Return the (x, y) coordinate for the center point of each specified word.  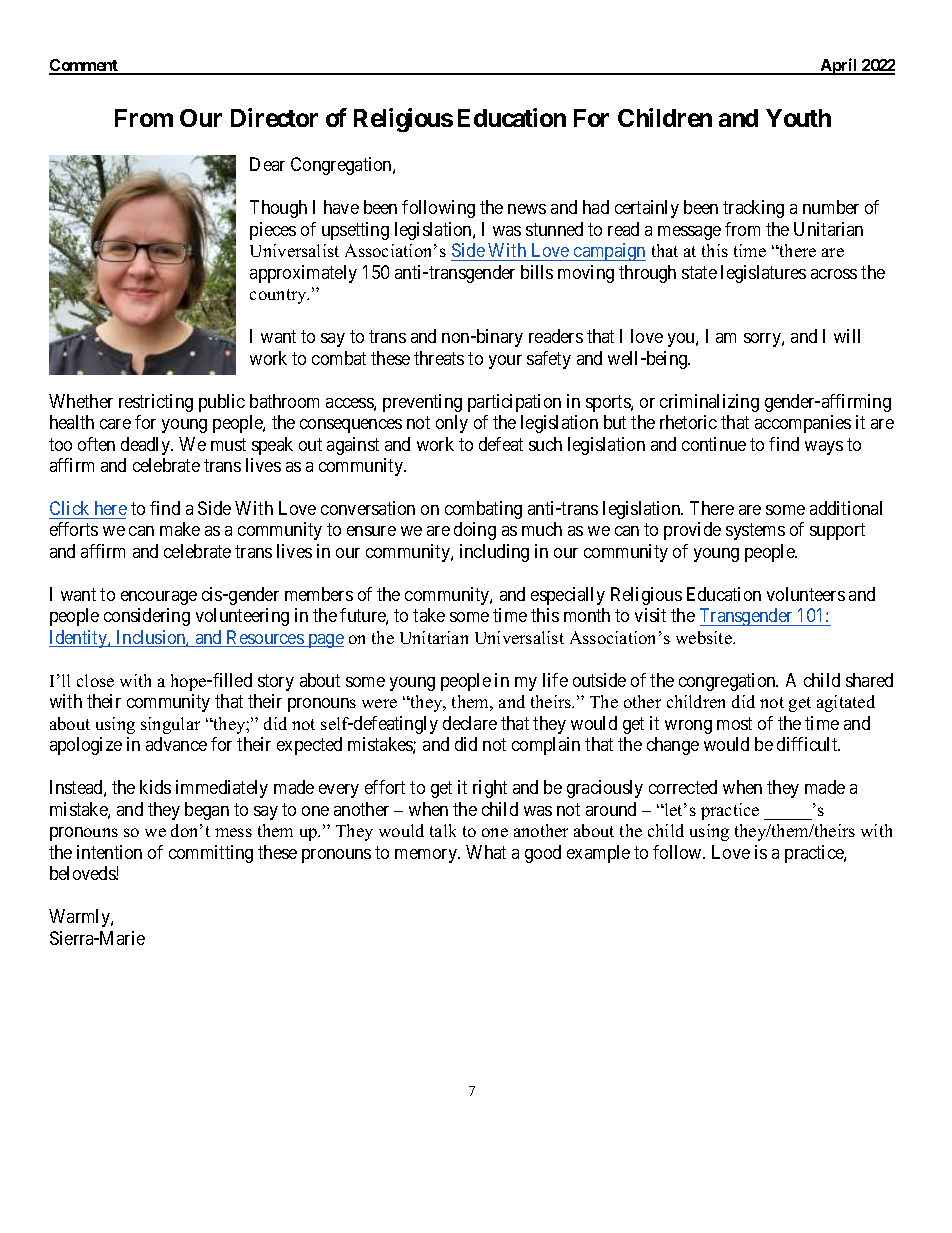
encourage (159, 598)
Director (274, 117)
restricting (156, 403)
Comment (85, 66)
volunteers (806, 594)
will (847, 336)
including (494, 553)
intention (109, 852)
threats (439, 358)
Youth (798, 118)
